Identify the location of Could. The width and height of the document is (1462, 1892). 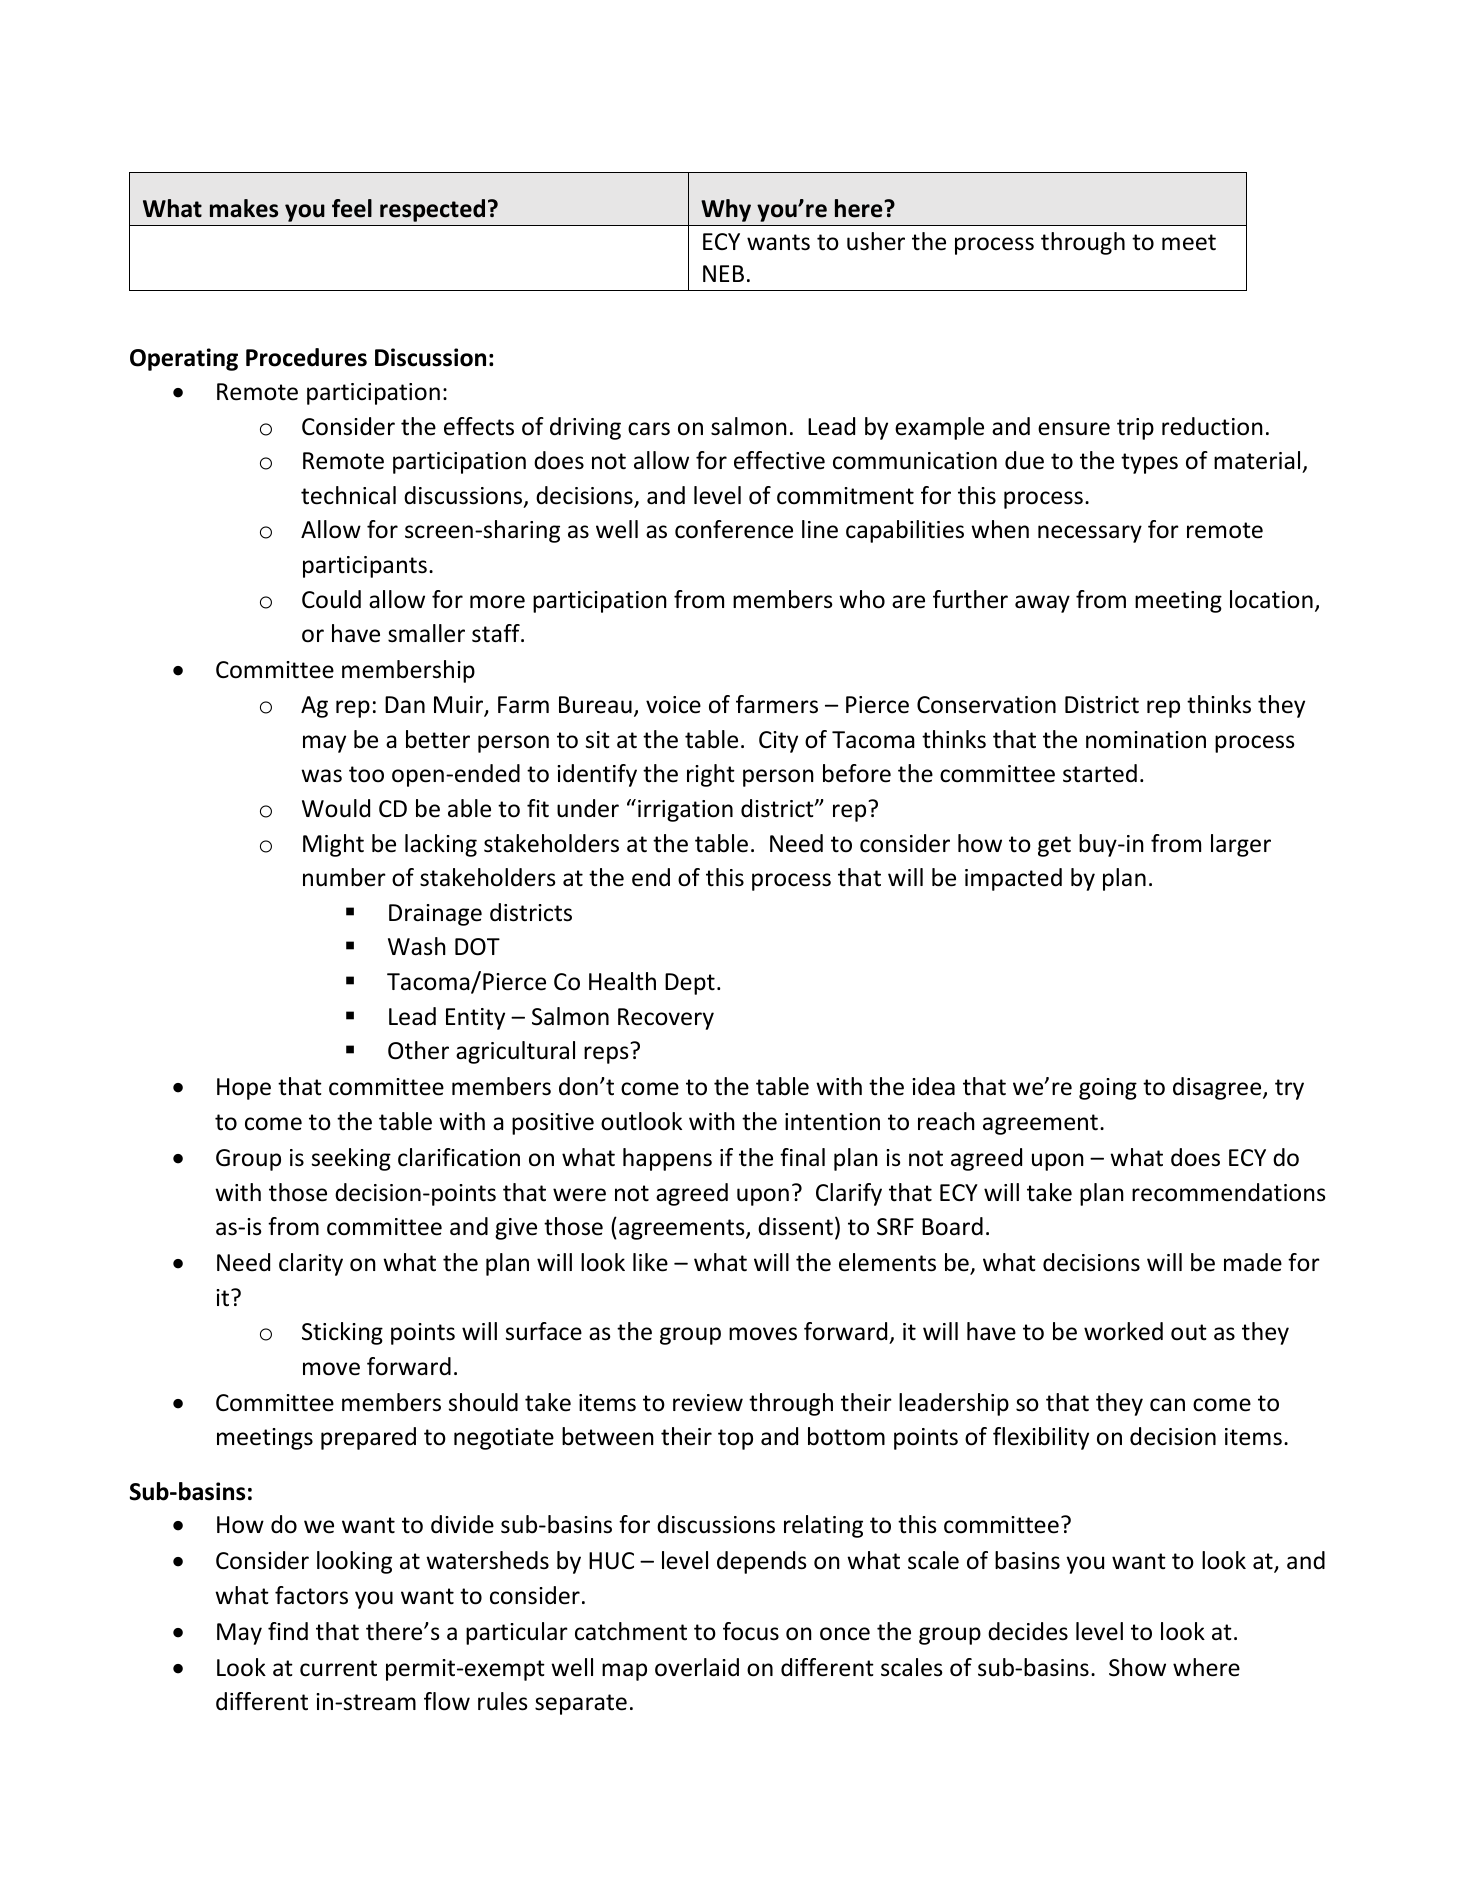
(331, 599).
